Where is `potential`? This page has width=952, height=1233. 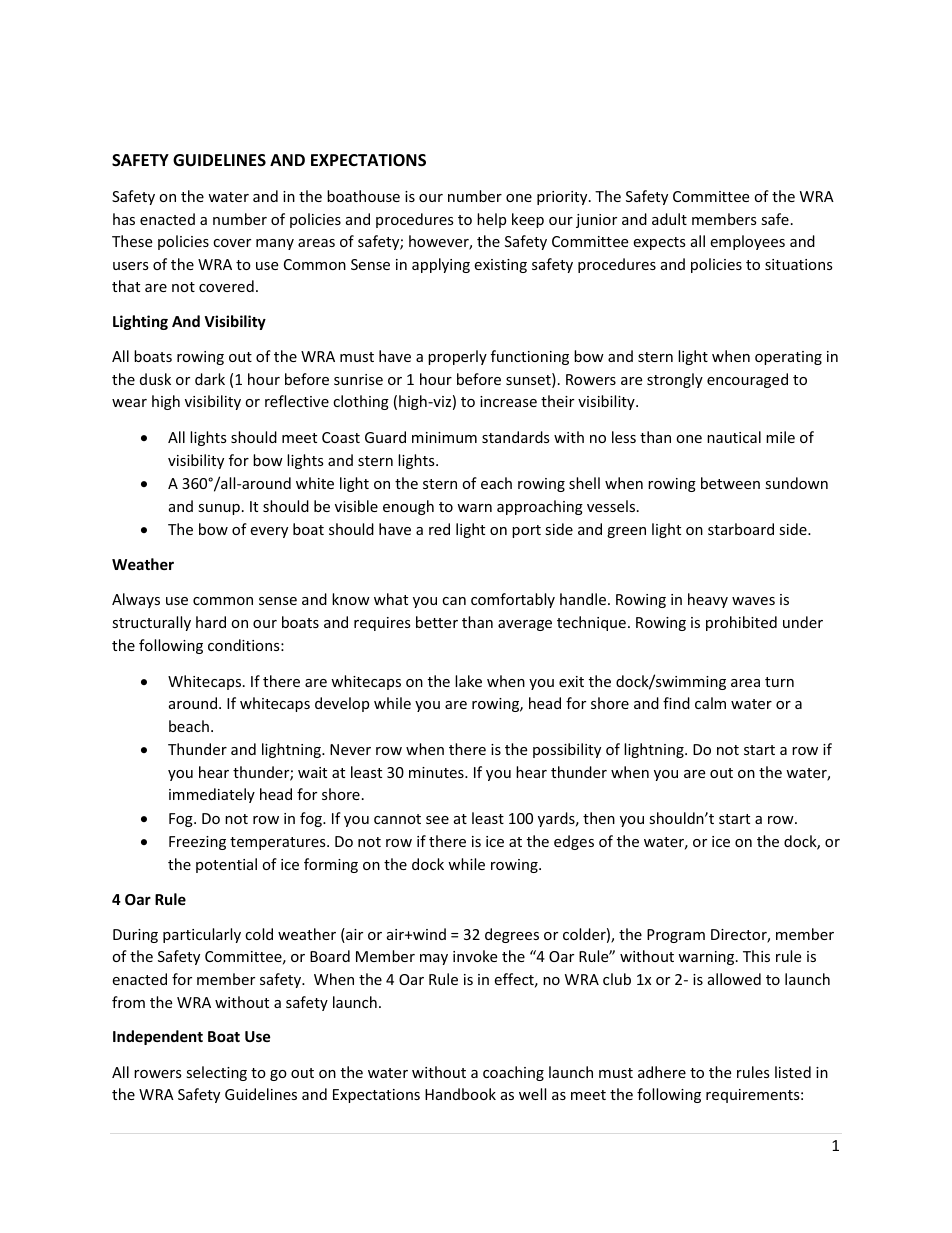 potential is located at coordinates (226, 865).
